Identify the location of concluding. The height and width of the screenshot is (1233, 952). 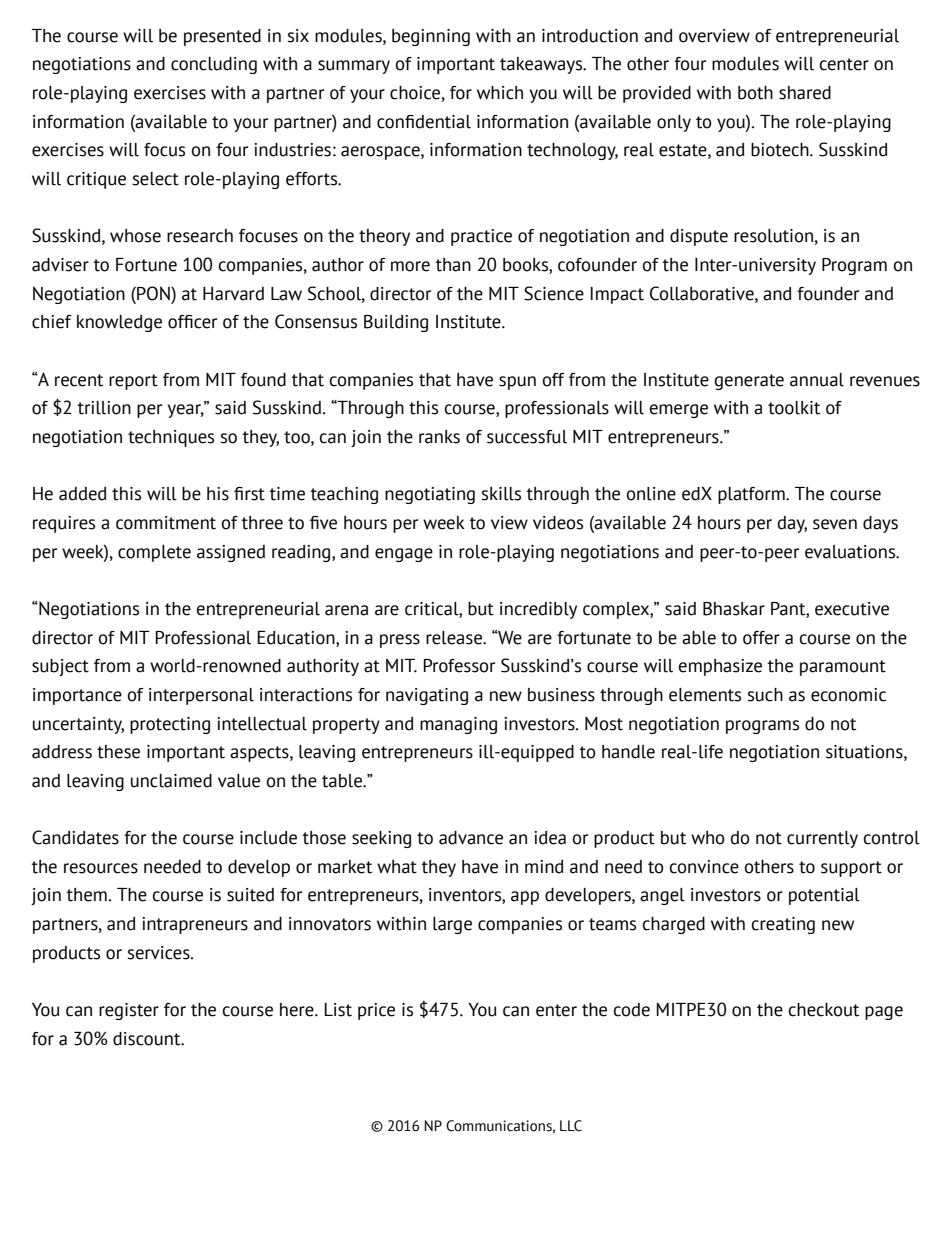
(214, 65).
